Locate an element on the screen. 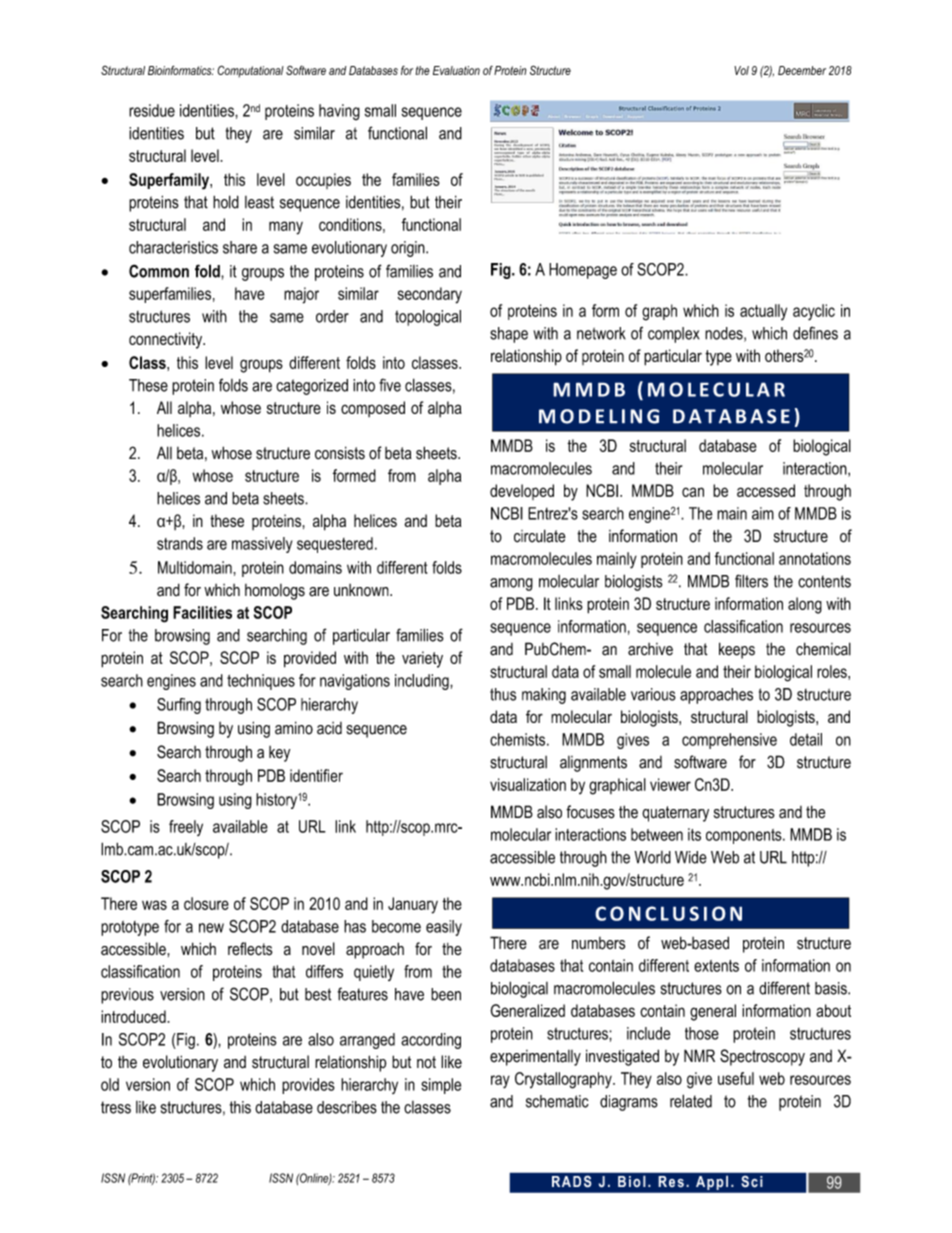 The height and width of the screenshot is (1233, 952). simple is located at coordinates (441, 1086).
